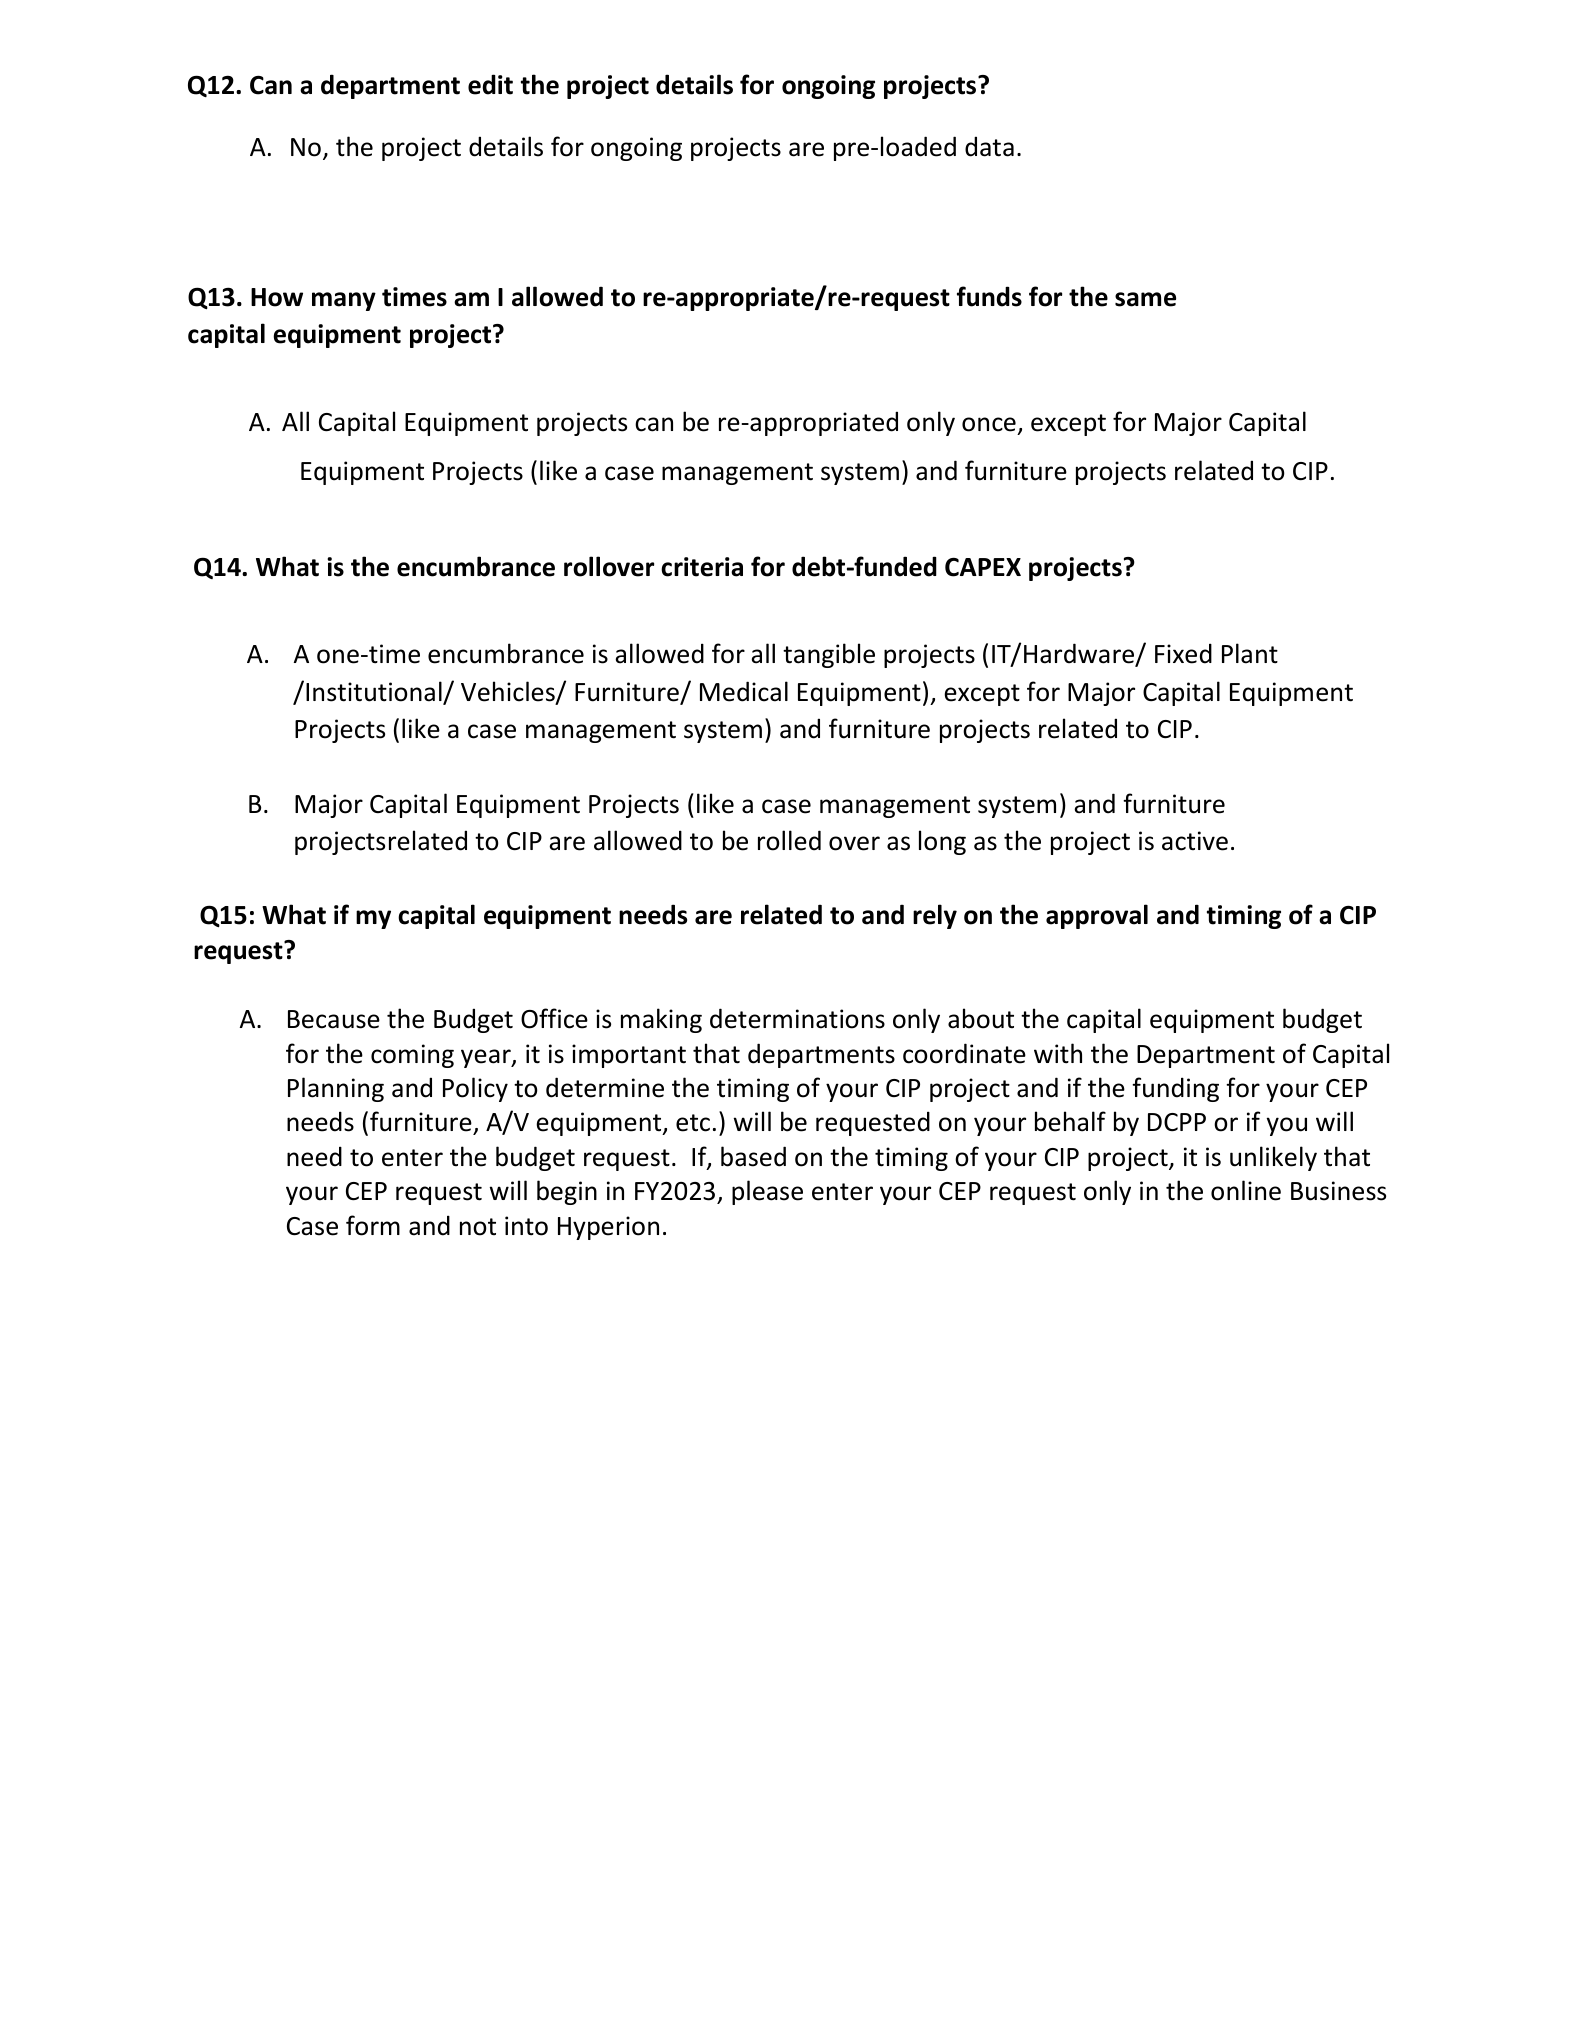 The height and width of the screenshot is (2035, 1573). I want to click on funds, so click(989, 296).
